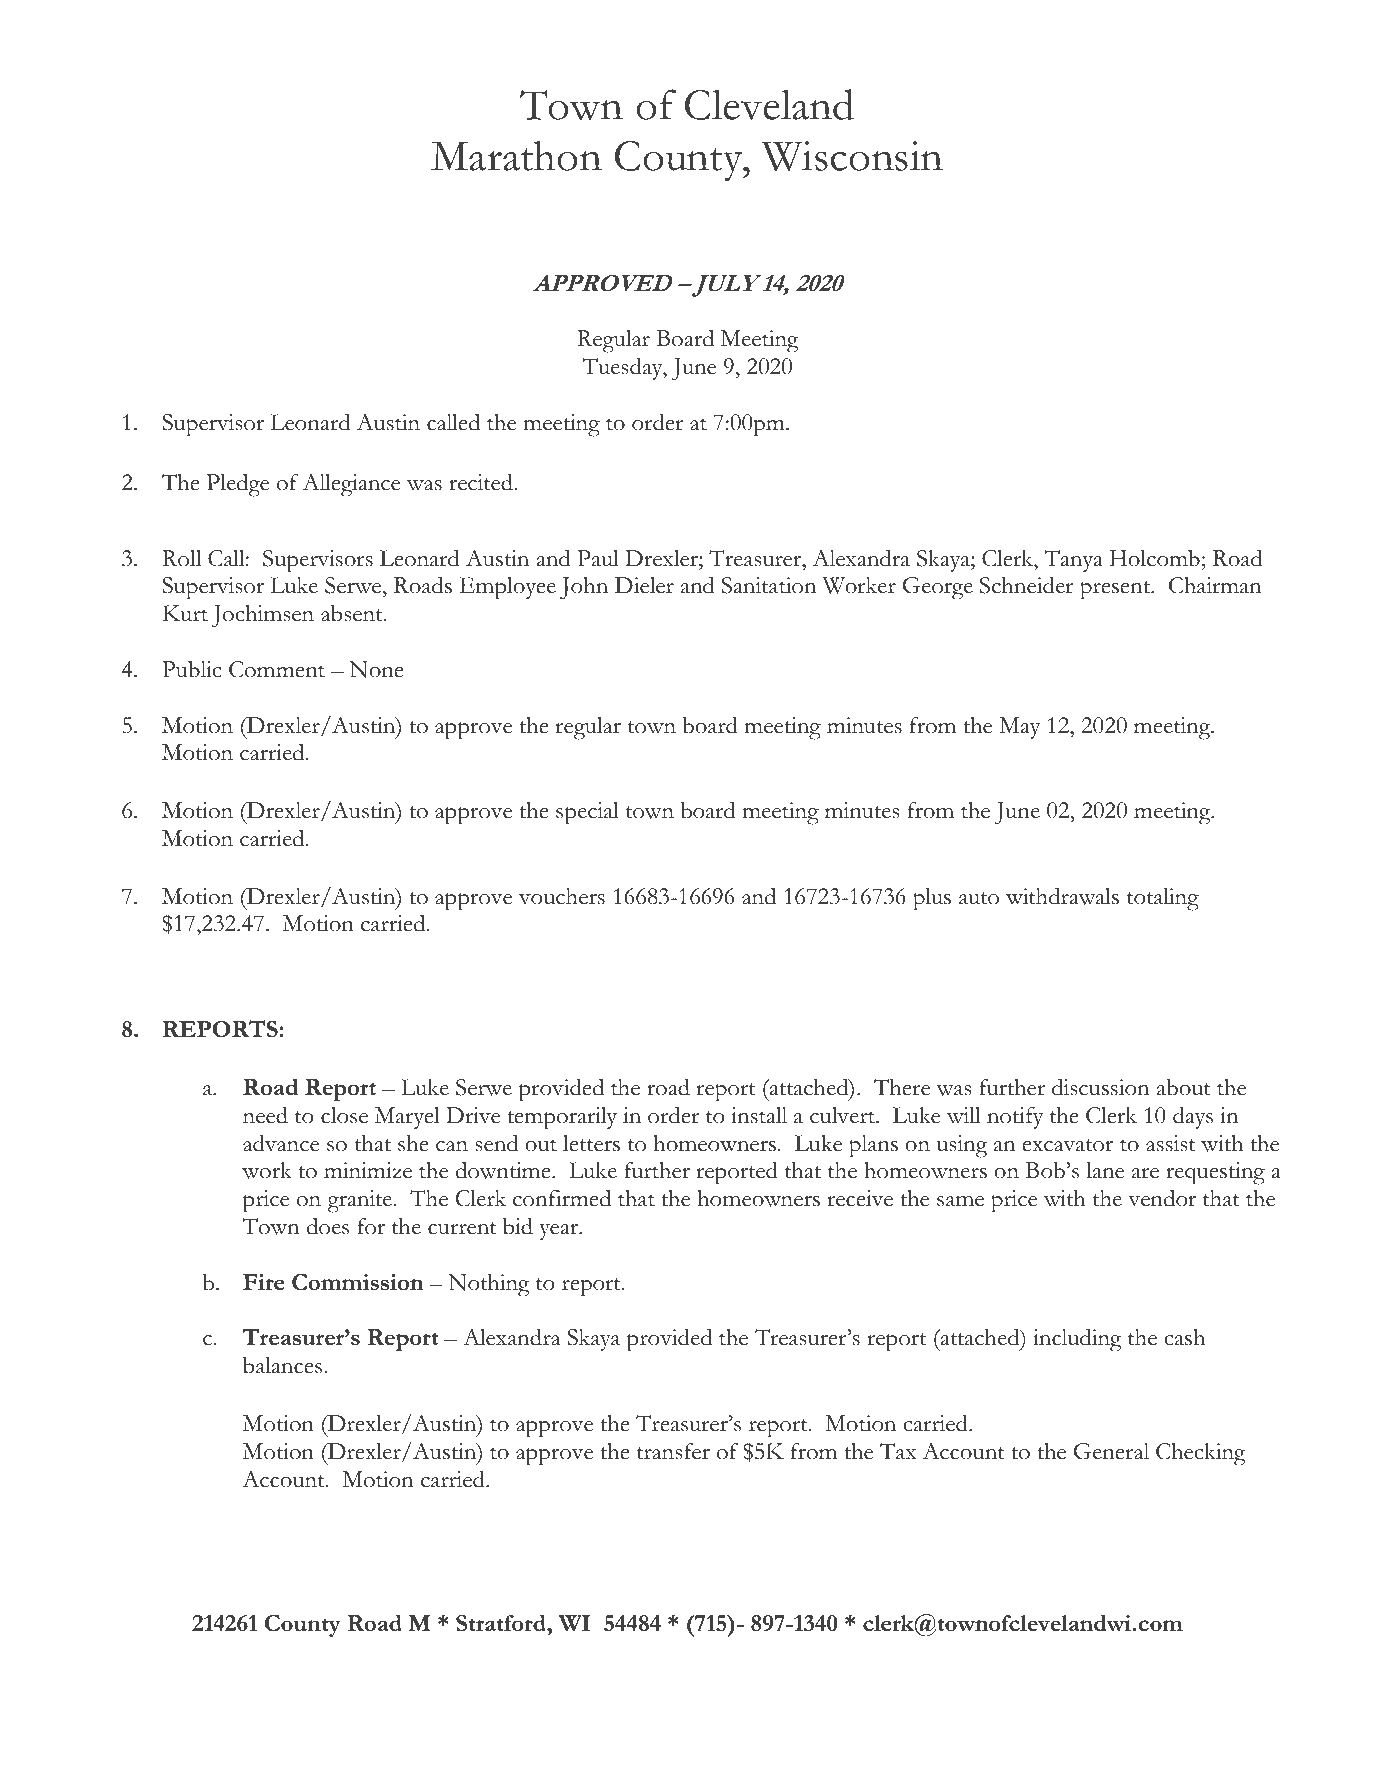 This screenshot has width=1375, height=1779. What do you see at coordinates (587, 813) in the screenshot?
I see `special` at bounding box center [587, 813].
